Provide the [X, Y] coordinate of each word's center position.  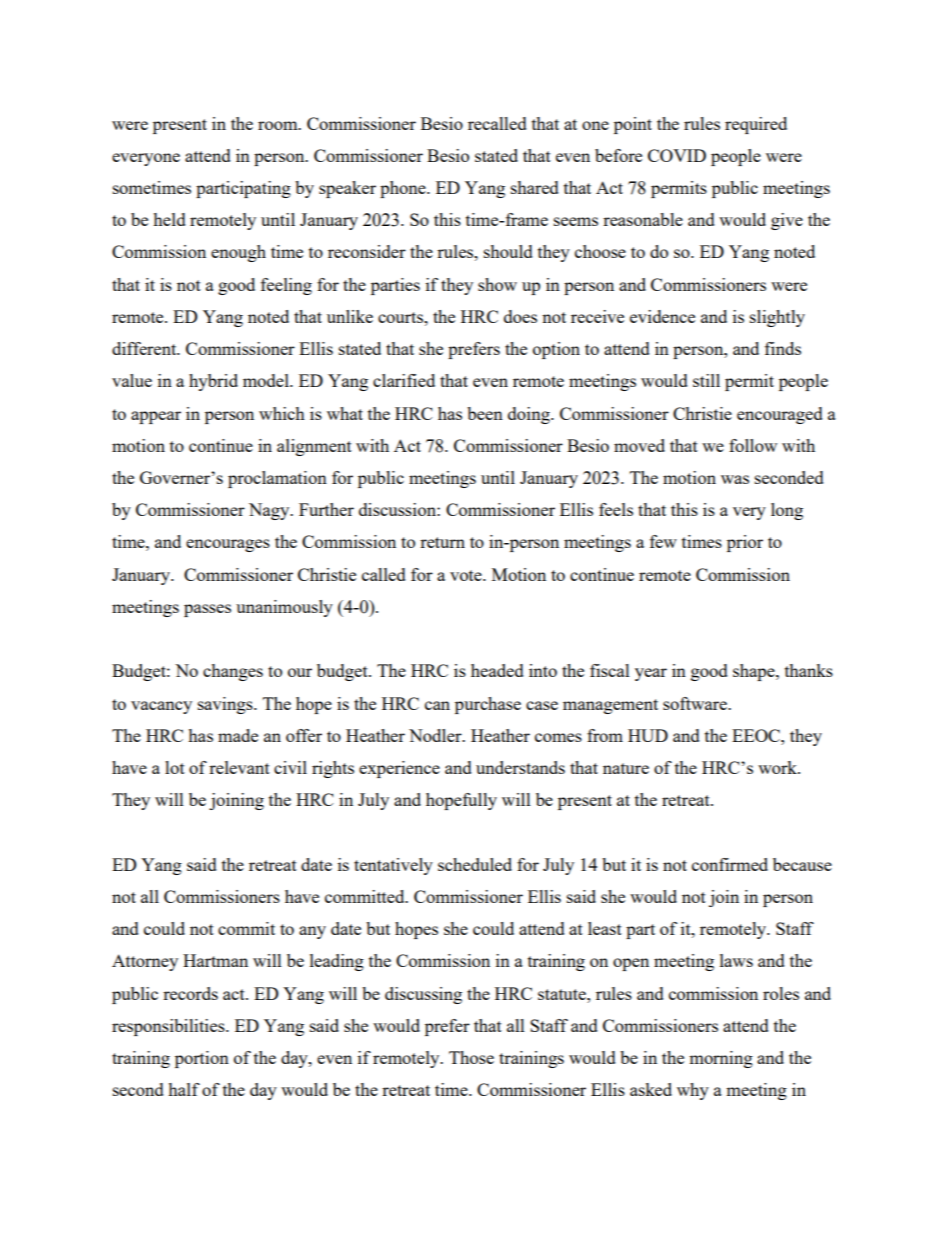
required [756, 125]
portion [202, 1059]
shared [535, 187]
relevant [239, 767]
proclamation [277, 479]
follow [753, 445]
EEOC [757, 735]
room [279, 125]
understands [520, 767]
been [485, 413]
